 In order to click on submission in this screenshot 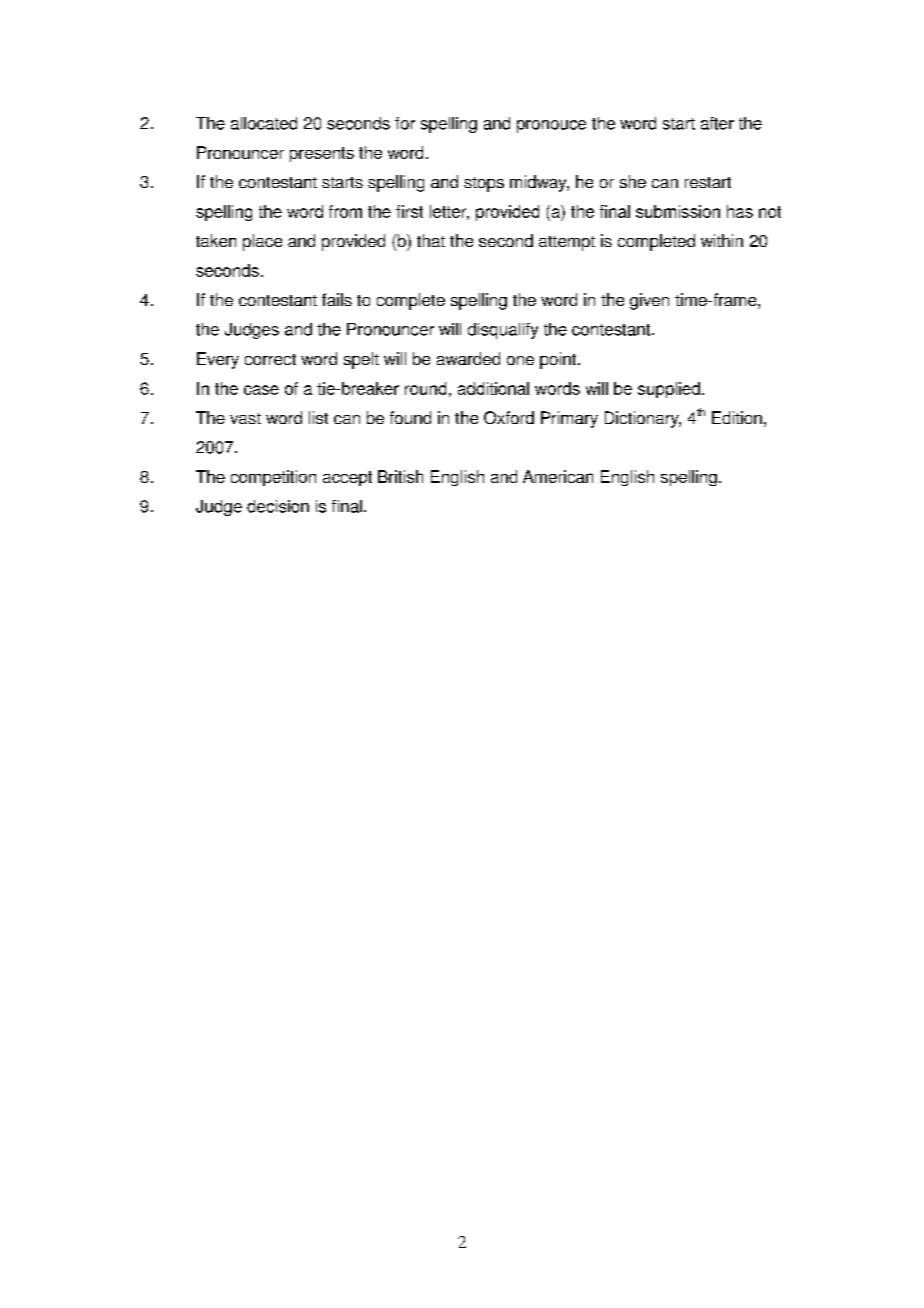, I will do `click(678, 211)`.
